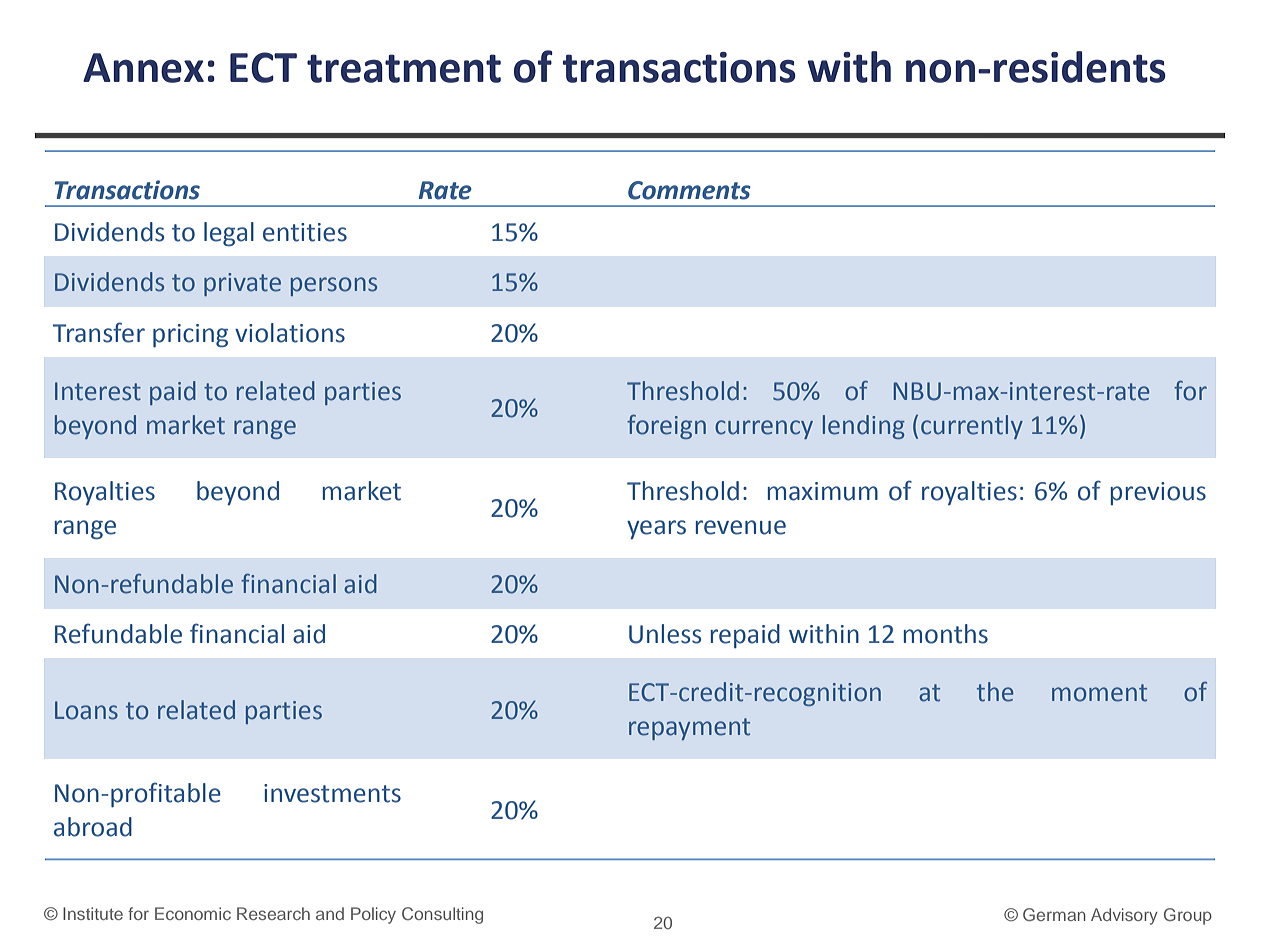  Describe the element at coordinates (143, 68) in the screenshot. I see `Annex` at that location.
